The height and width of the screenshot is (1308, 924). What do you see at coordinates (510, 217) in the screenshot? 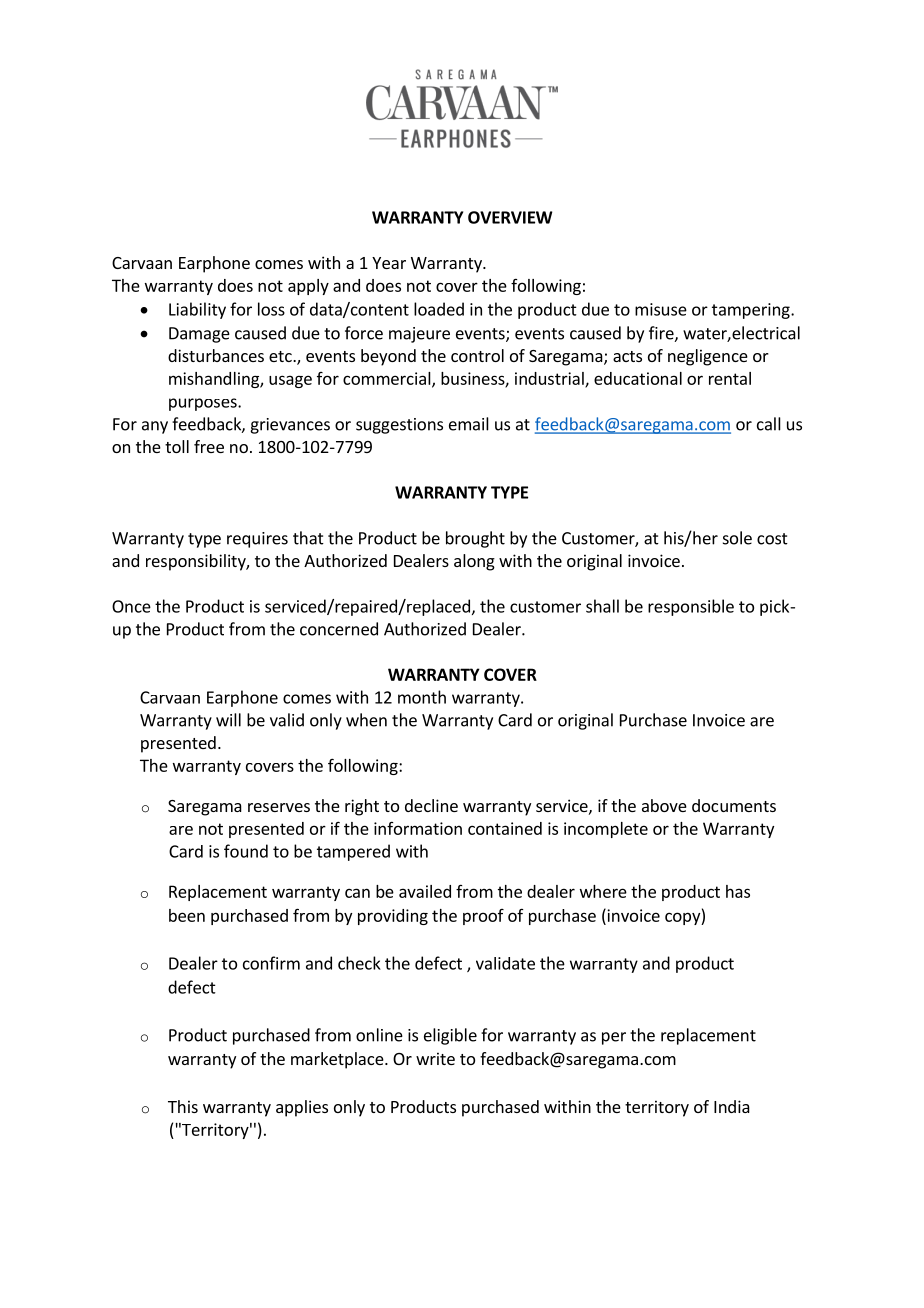
I see `OVERVIEW` at bounding box center [510, 217].
